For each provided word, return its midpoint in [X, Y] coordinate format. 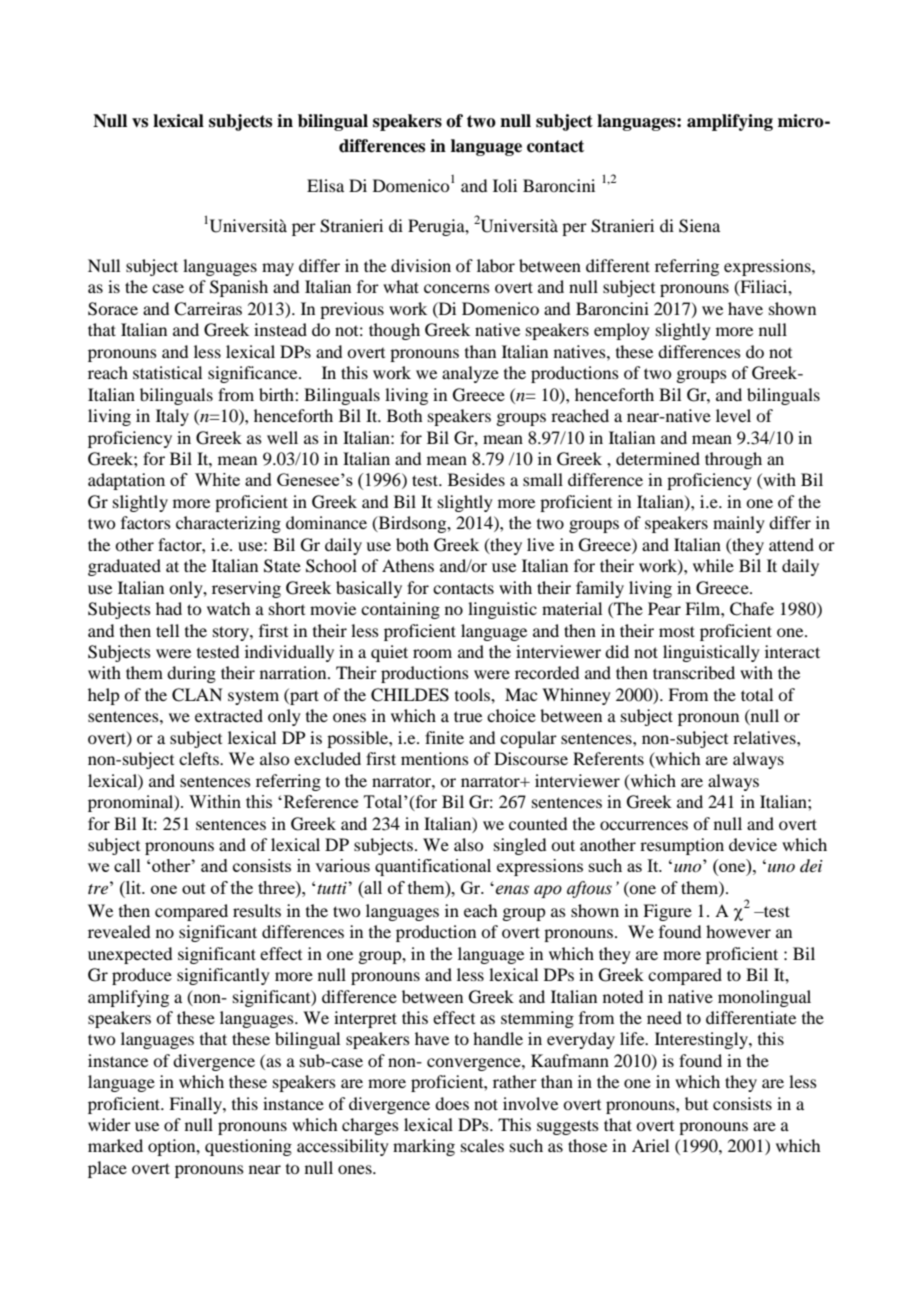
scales [482, 1145]
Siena [699, 226]
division [421, 265]
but [696, 1103]
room [432, 653]
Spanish [239, 288]
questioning [248, 1147]
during [191, 674]
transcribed [694, 672]
